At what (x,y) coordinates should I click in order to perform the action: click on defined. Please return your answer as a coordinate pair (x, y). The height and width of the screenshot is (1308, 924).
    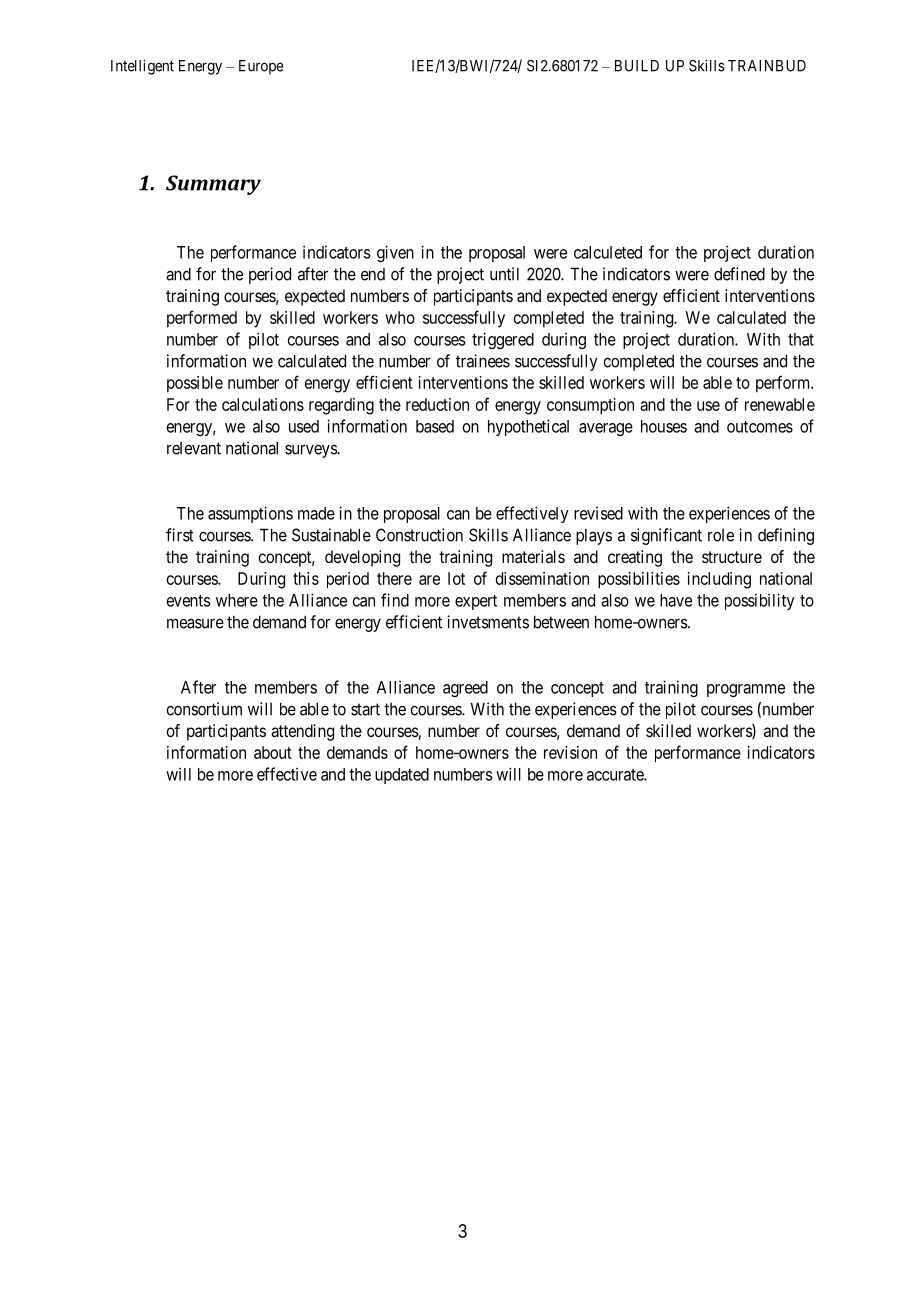
    Looking at the image, I should click on (739, 274).
